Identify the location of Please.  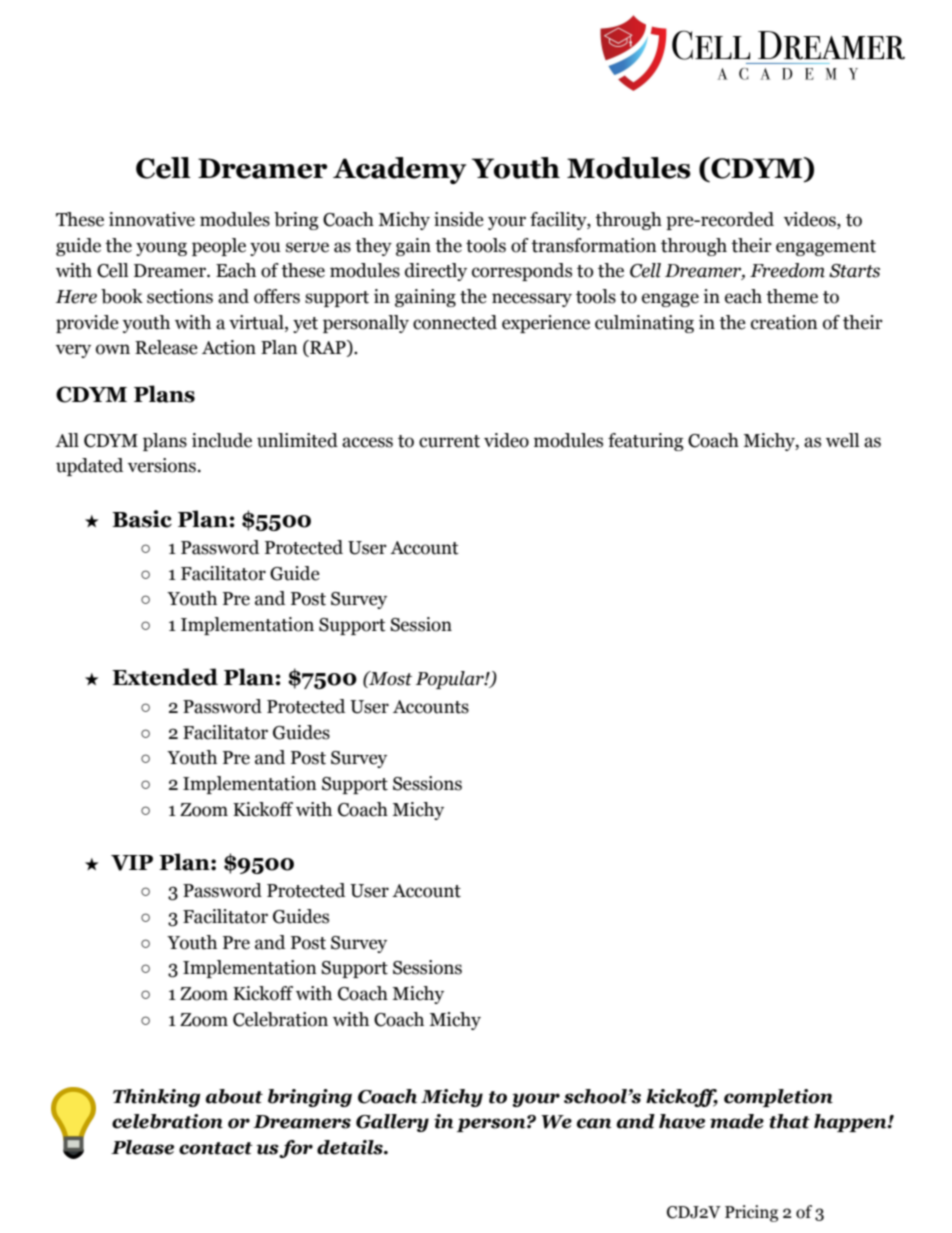
(142, 1147).
